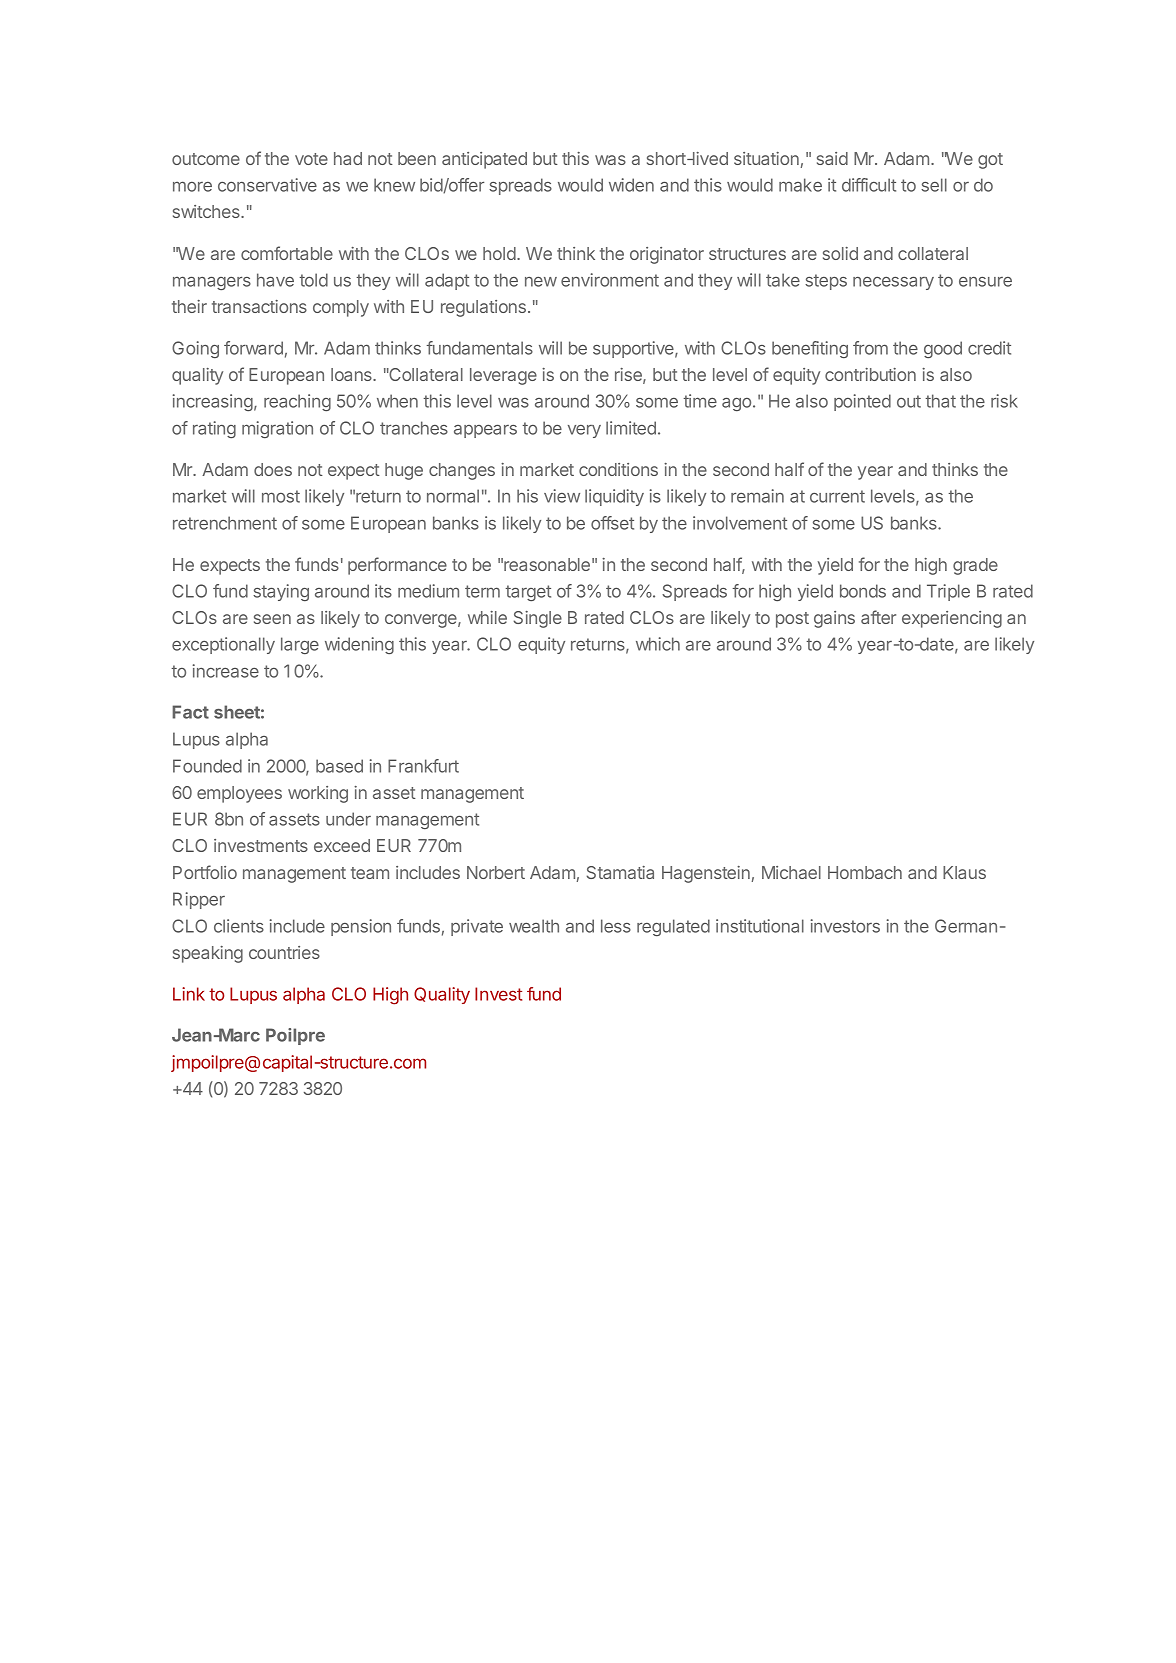 The image size is (1176, 1663). I want to click on which, so click(658, 644).
